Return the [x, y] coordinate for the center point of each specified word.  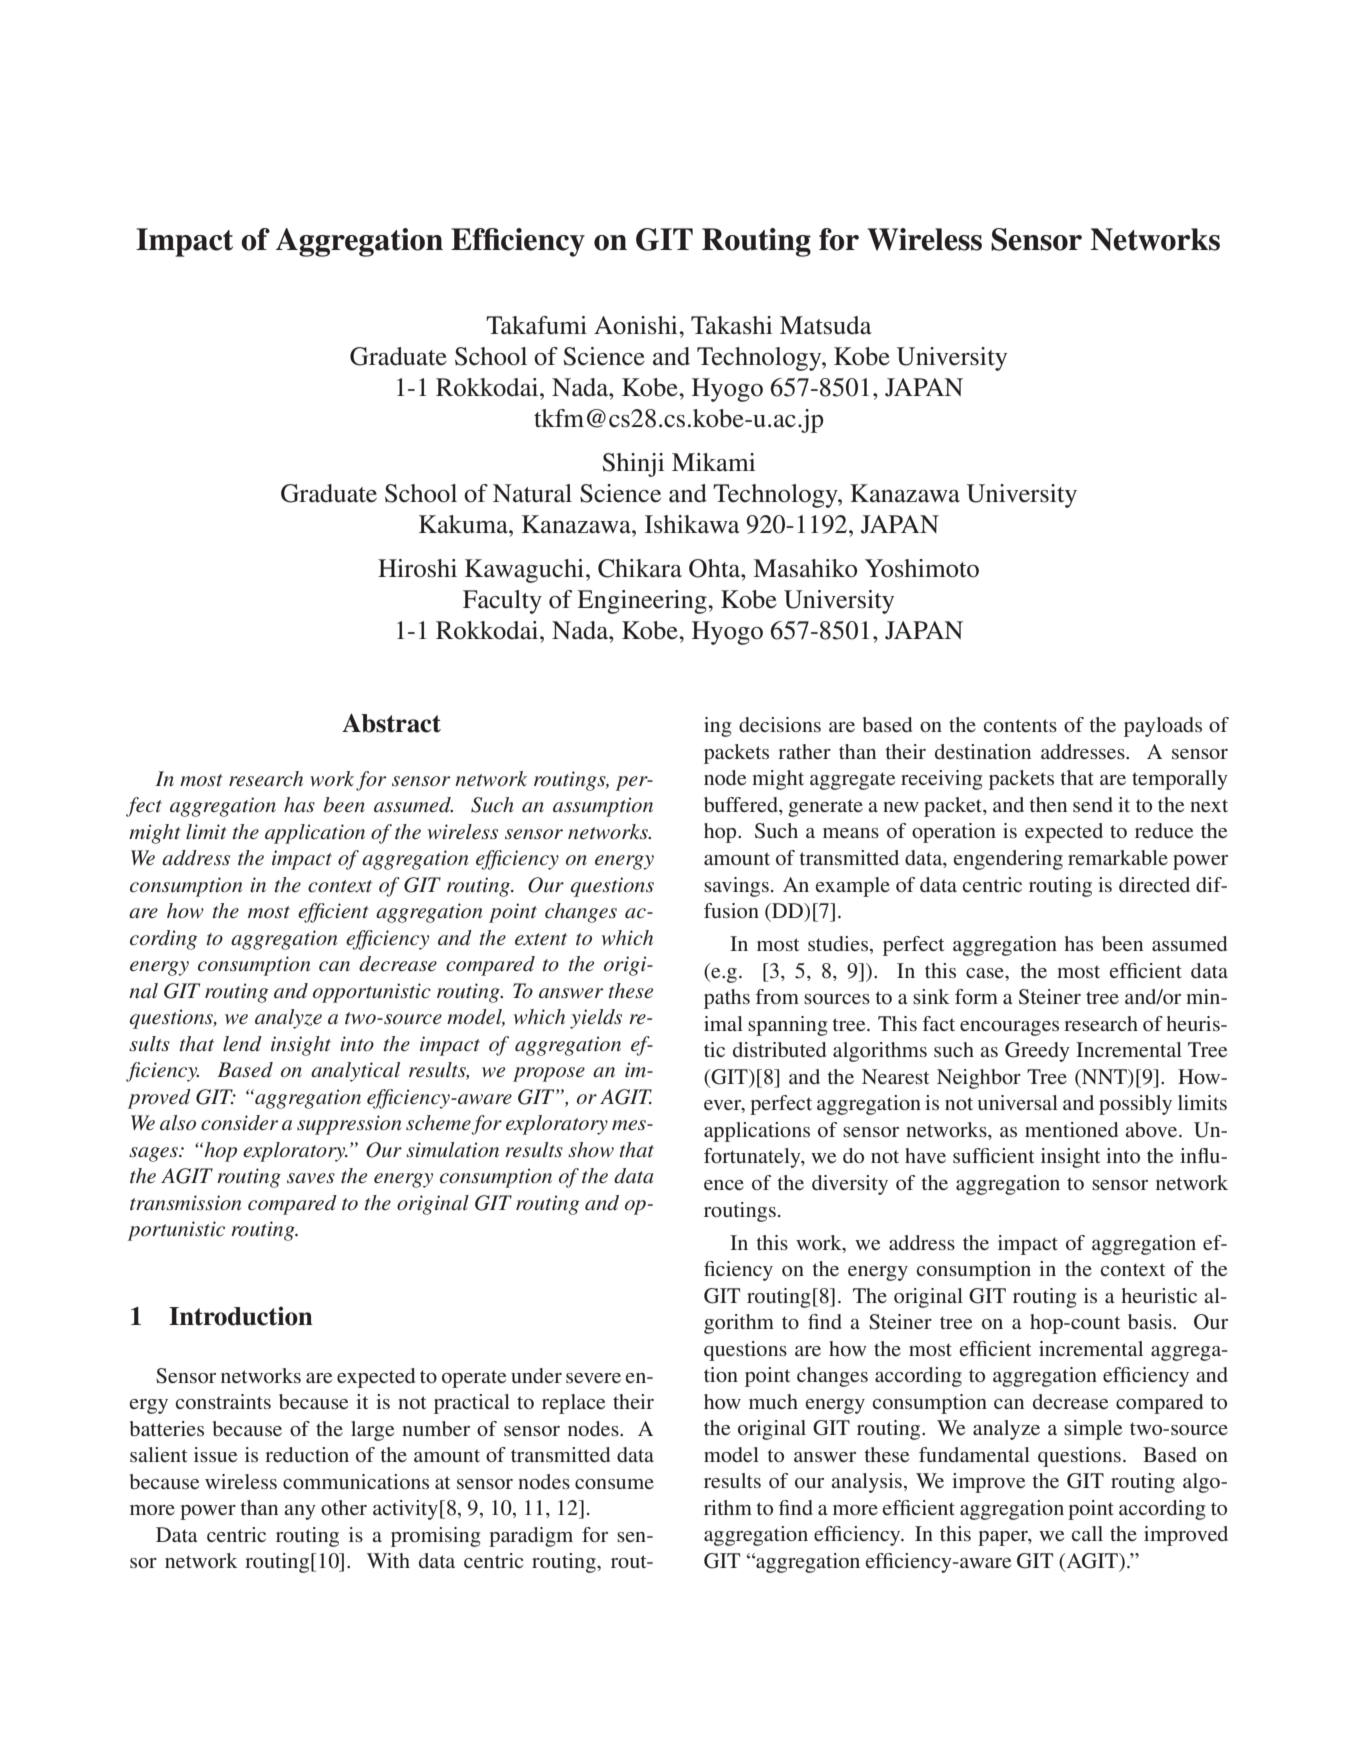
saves [311, 1178]
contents [1020, 725]
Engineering [643, 602]
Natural [532, 493]
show [591, 1149]
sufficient [993, 1155]
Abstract [391, 723]
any [300, 1512]
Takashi [731, 325]
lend [242, 1044]
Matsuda [826, 325]
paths [727, 999]
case [986, 973]
